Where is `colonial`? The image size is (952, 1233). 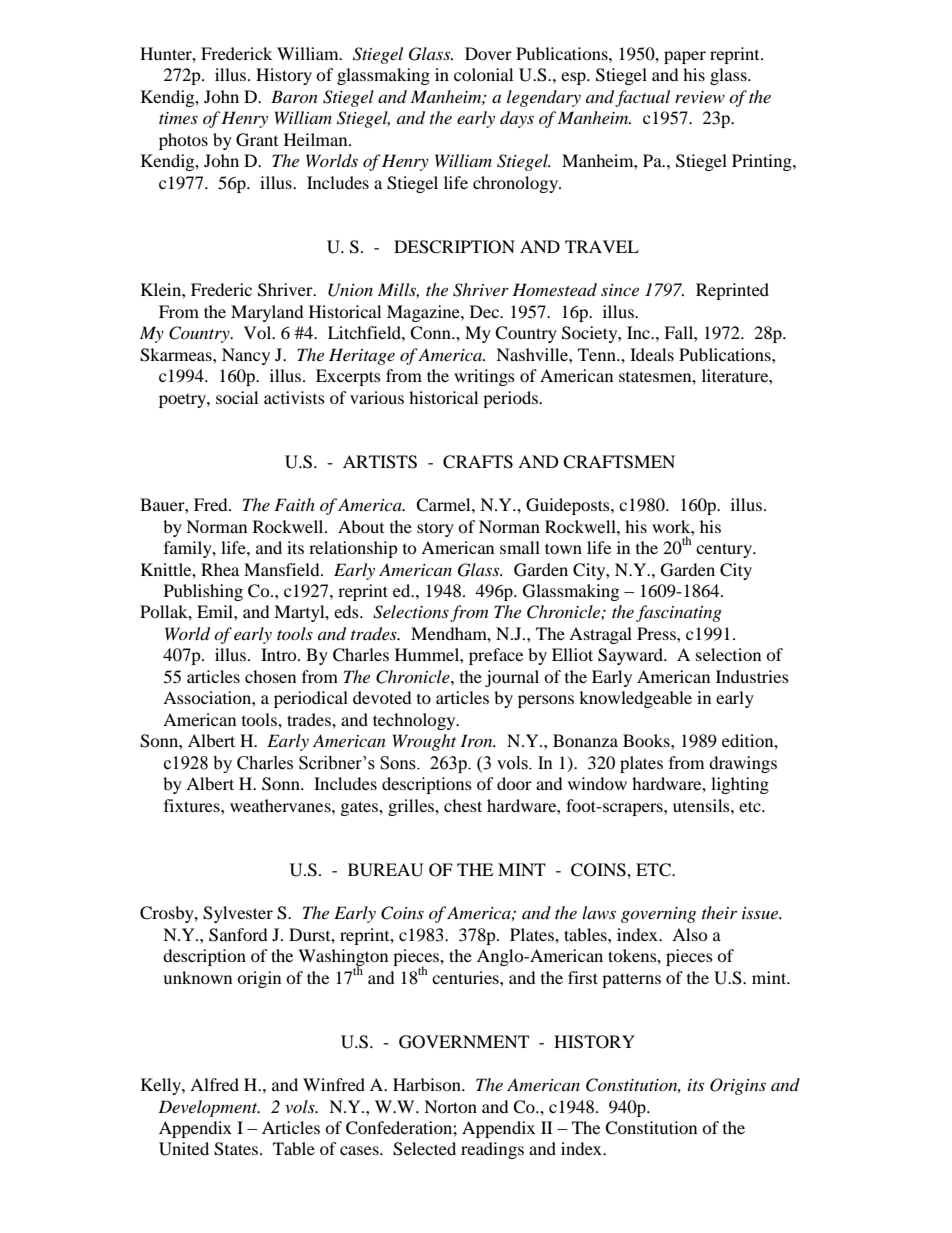
colonial is located at coordinates (483, 74).
